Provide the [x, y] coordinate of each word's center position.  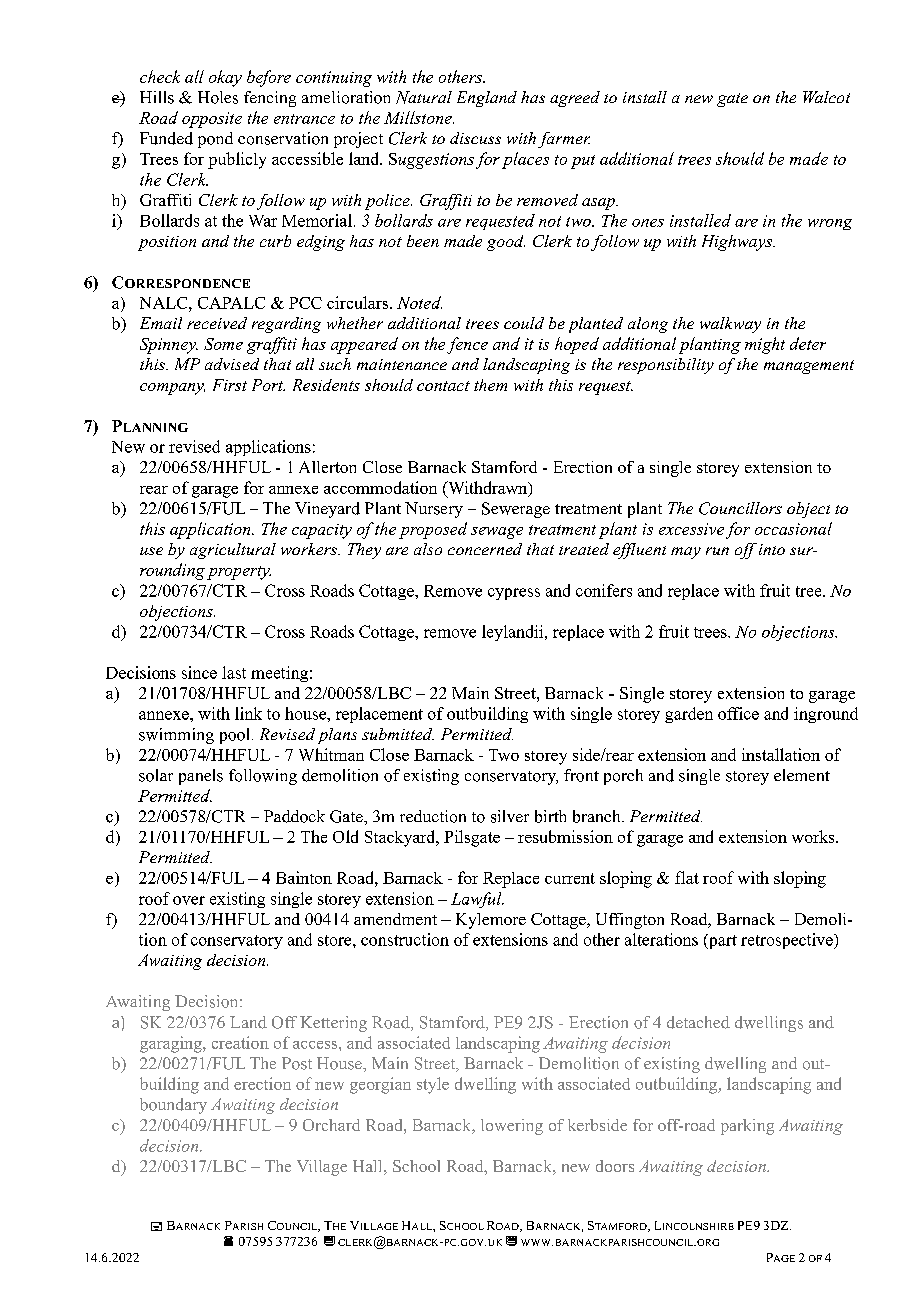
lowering [512, 1127]
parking [747, 1127]
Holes [218, 97]
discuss [475, 138]
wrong [830, 224]
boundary [173, 1106]
